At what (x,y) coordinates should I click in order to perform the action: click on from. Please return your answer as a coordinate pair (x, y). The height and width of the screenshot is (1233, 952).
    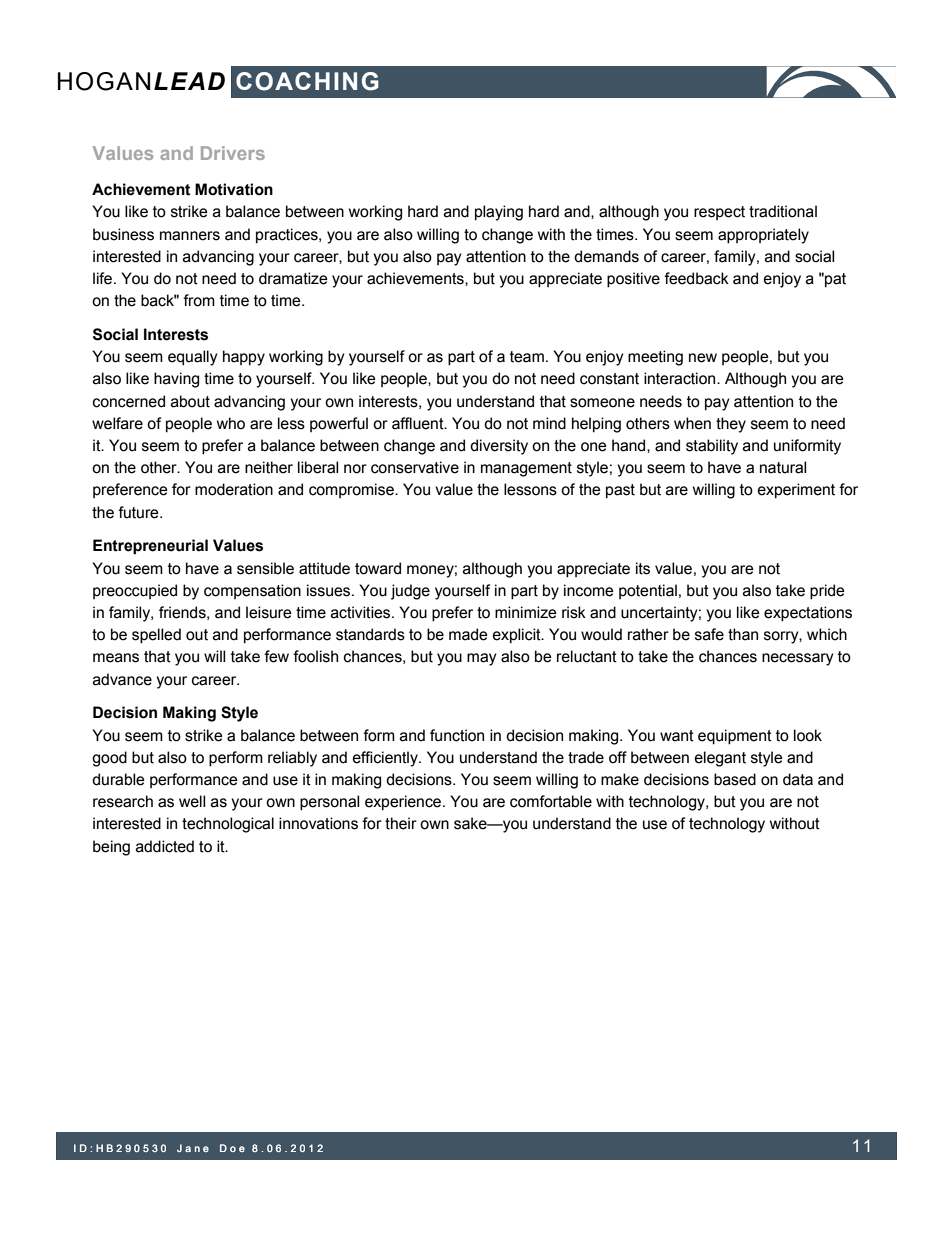
    Looking at the image, I should click on (199, 300).
